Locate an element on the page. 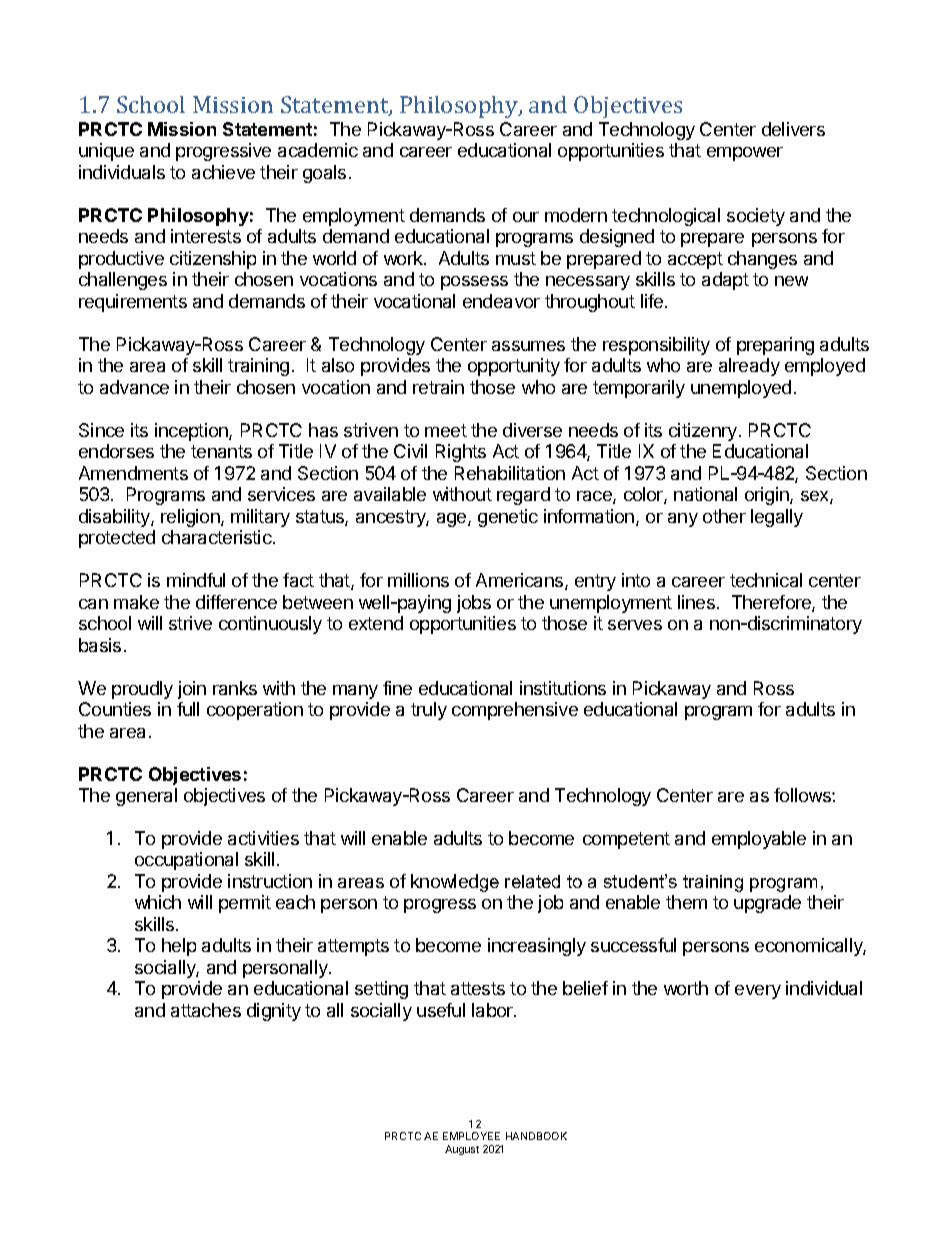 The width and height of the image is (952, 1233). attaches is located at coordinates (206, 1010).
